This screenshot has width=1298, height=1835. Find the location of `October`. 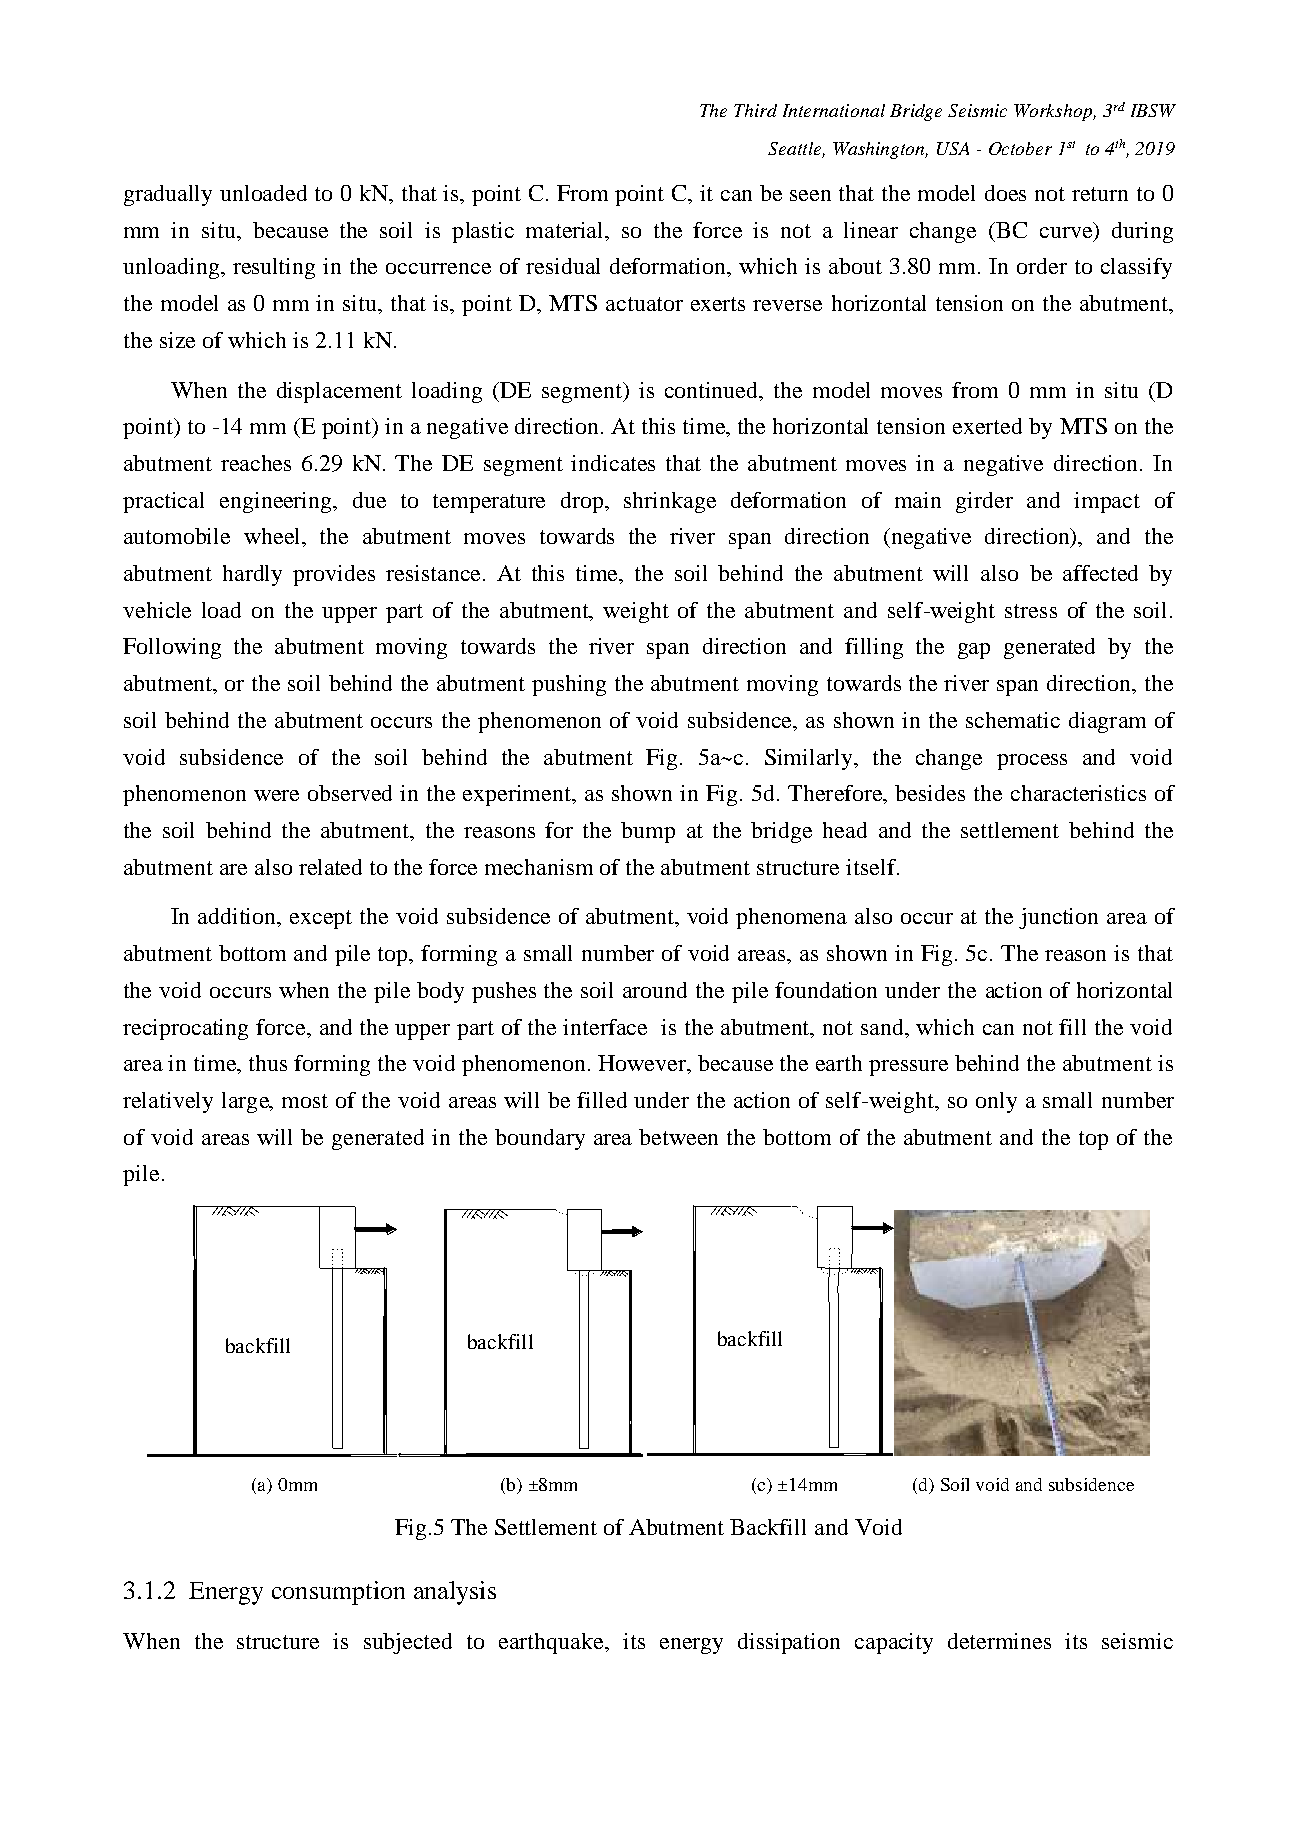

October is located at coordinates (1020, 148).
